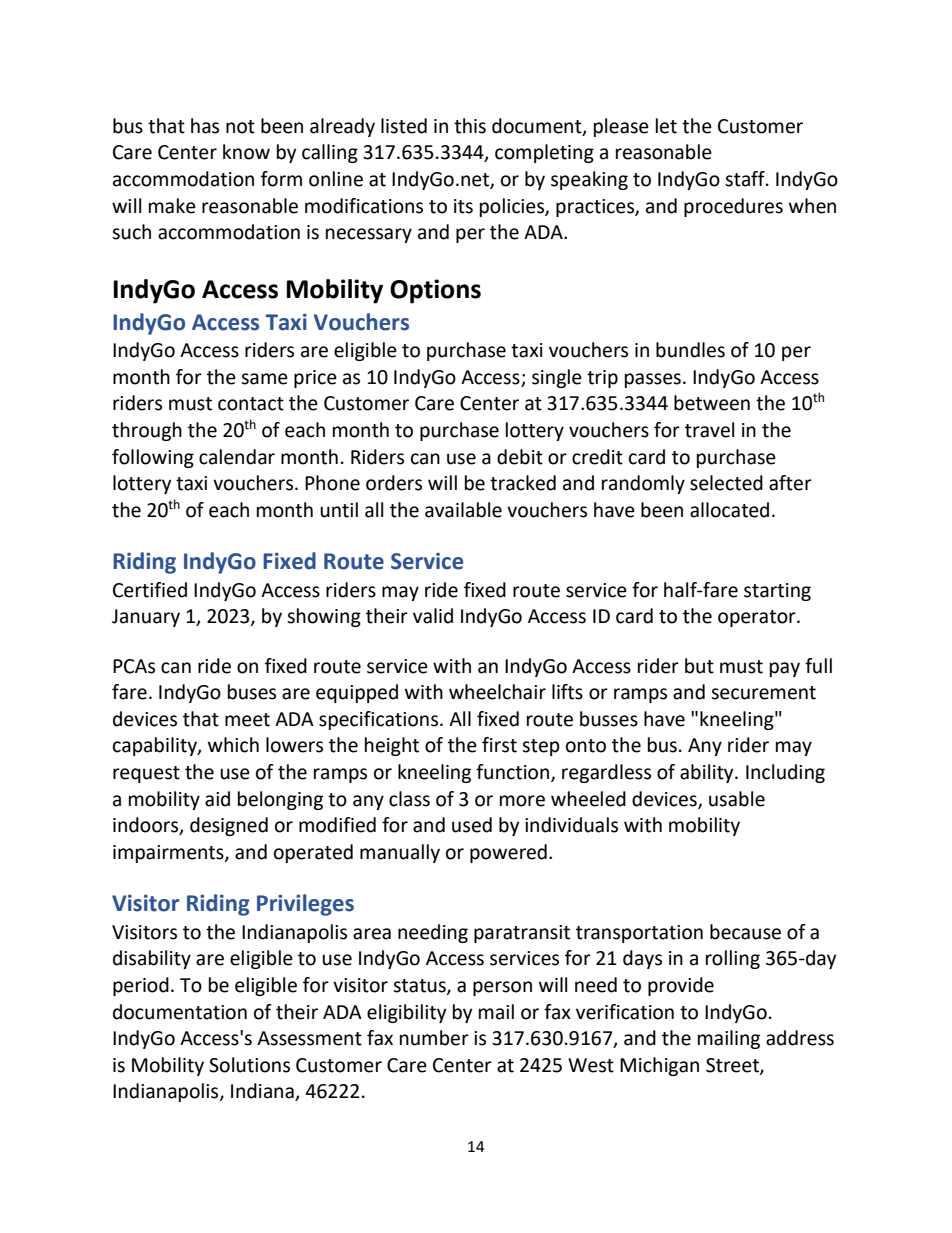  Describe the element at coordinates (249, 1065) in the screenshot. I see `Solutions` at that location.
